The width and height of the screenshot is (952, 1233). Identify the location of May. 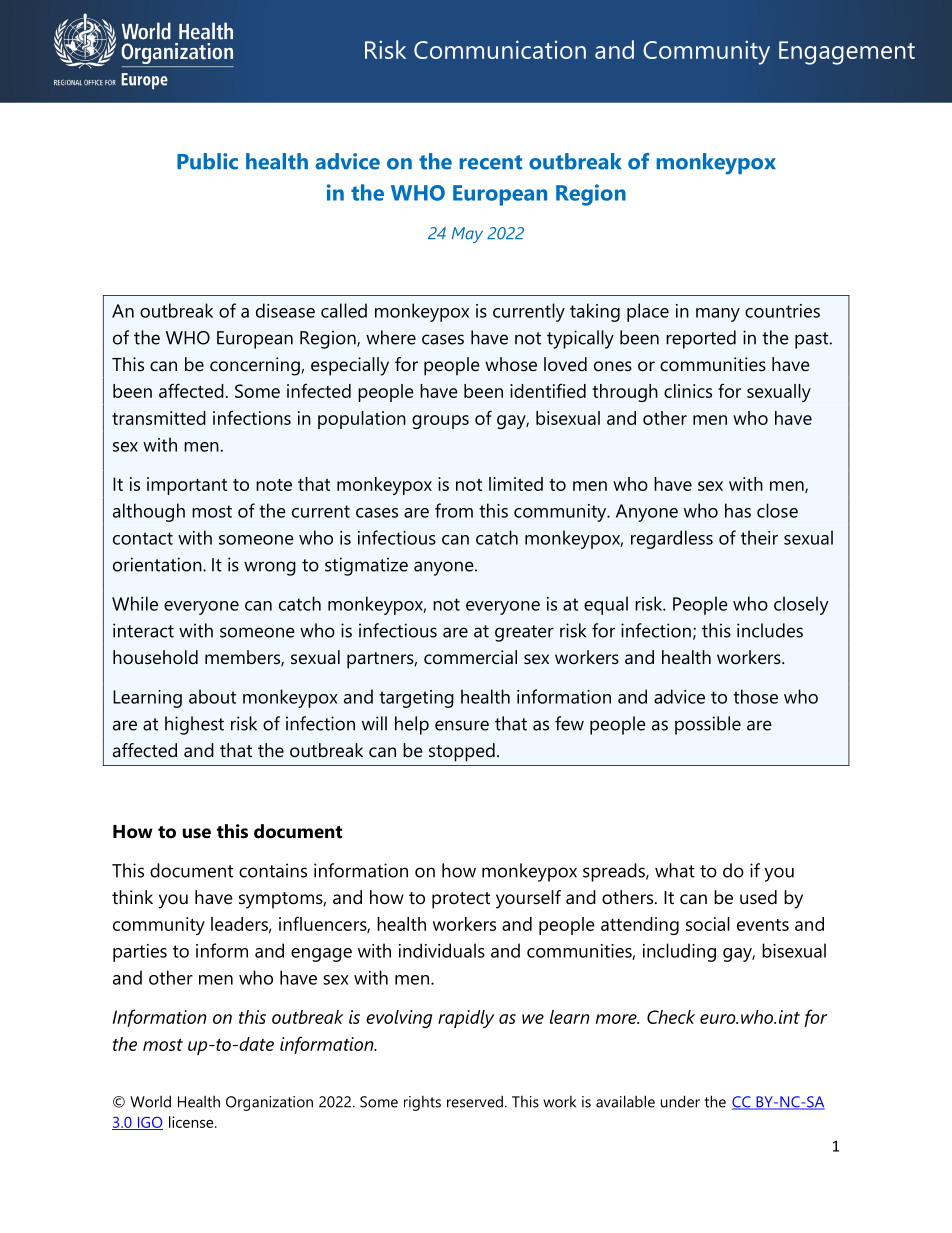
(467, 235).
